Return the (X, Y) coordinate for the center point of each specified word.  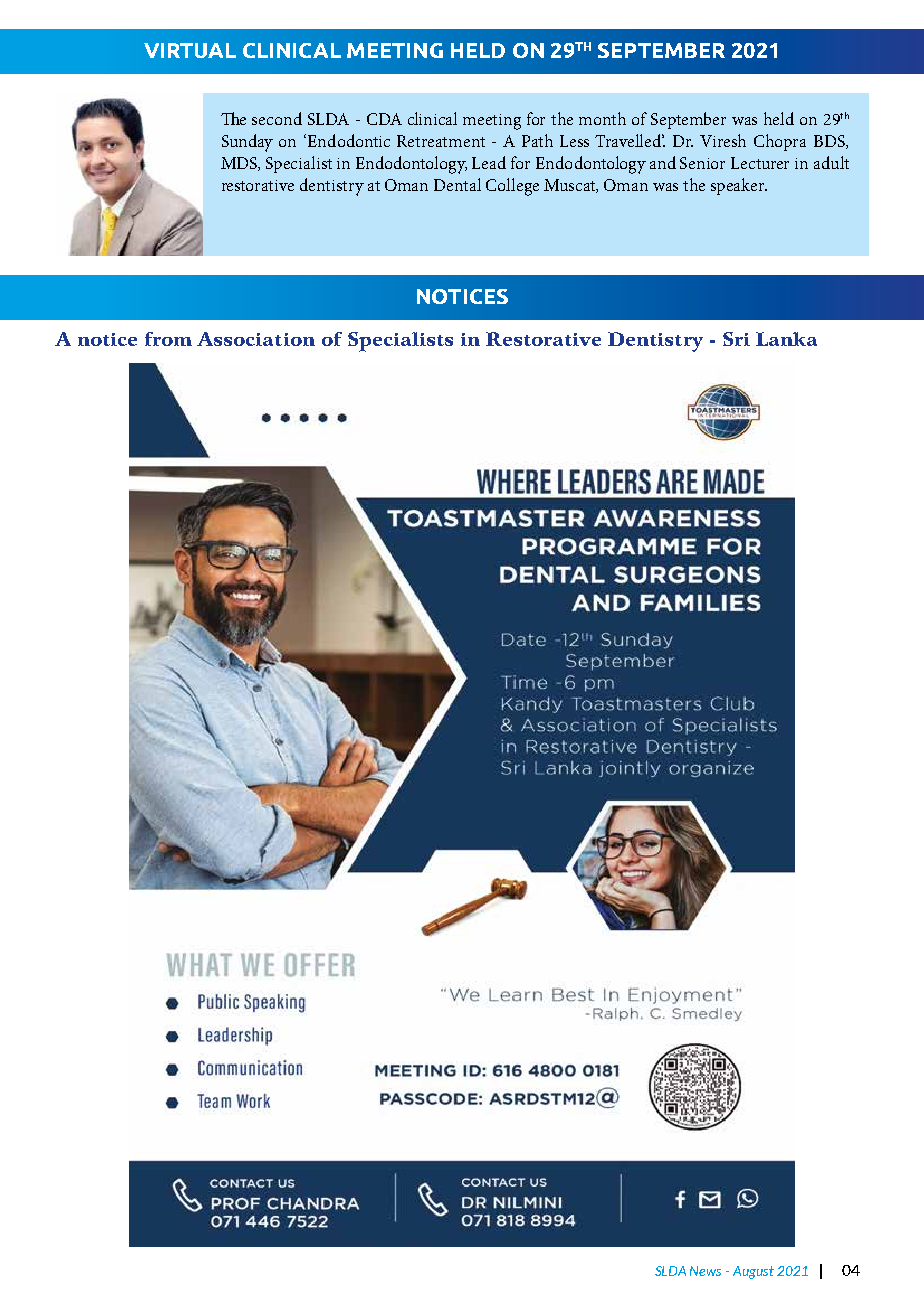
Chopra (780, 142)
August (753, 1272)
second (277, 118)
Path (537, 140)
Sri (736, 339)
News (705, 1271)
